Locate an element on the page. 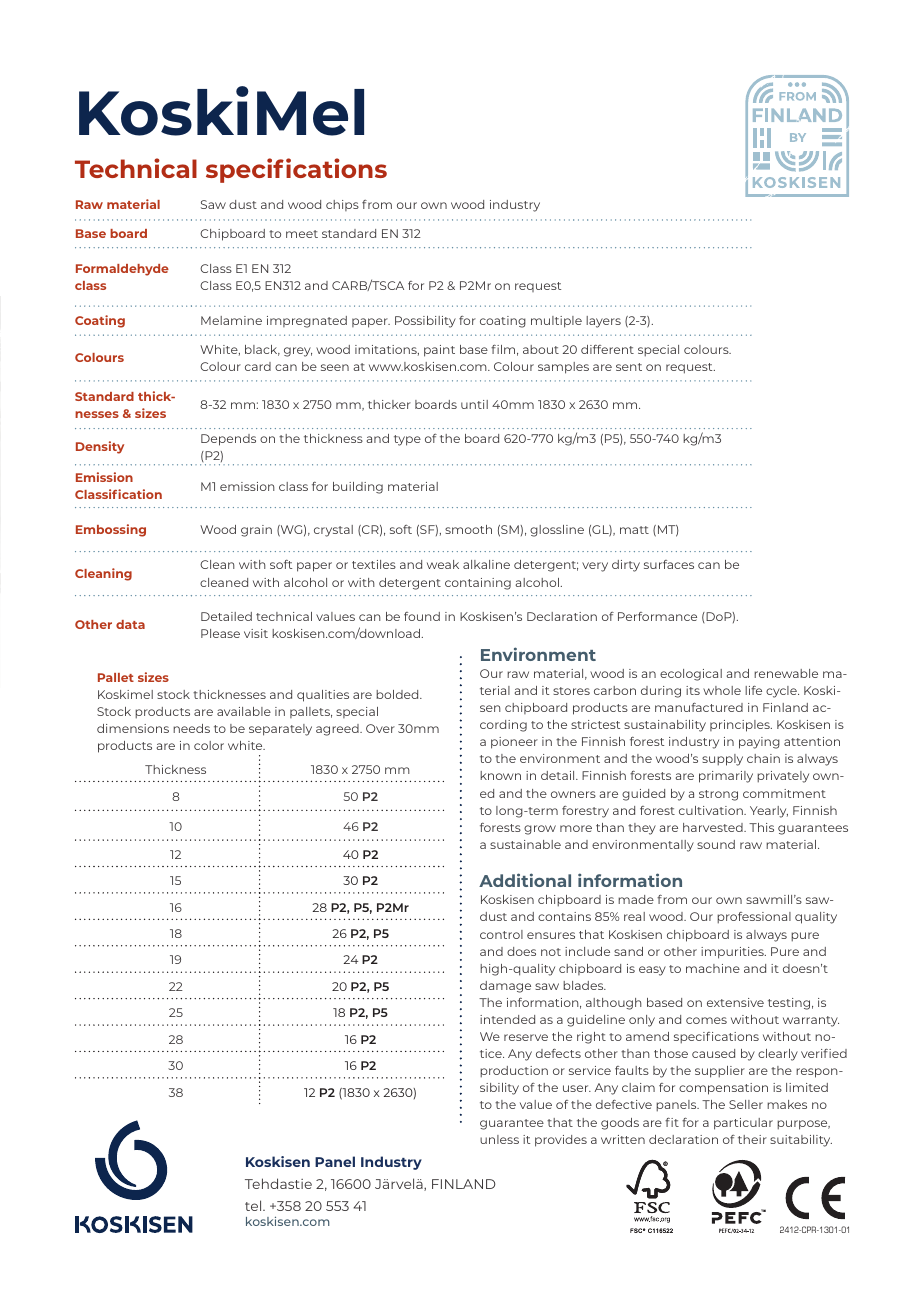 The width and height of the page is (924, 1308). Seller is located at coordinates (746, 1104).
